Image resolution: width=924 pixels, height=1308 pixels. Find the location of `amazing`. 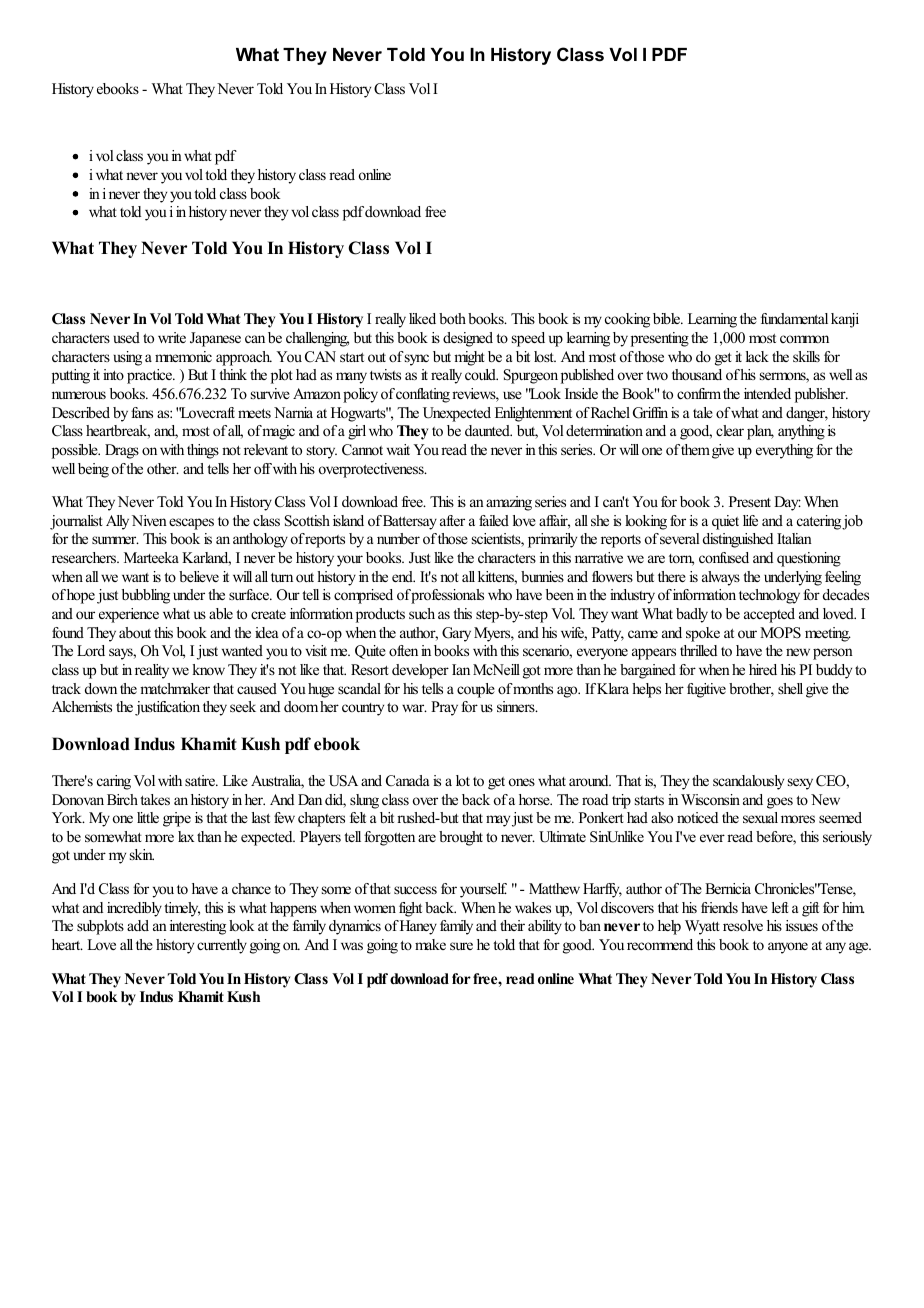

amazing is located at coordinates (509, 503).
